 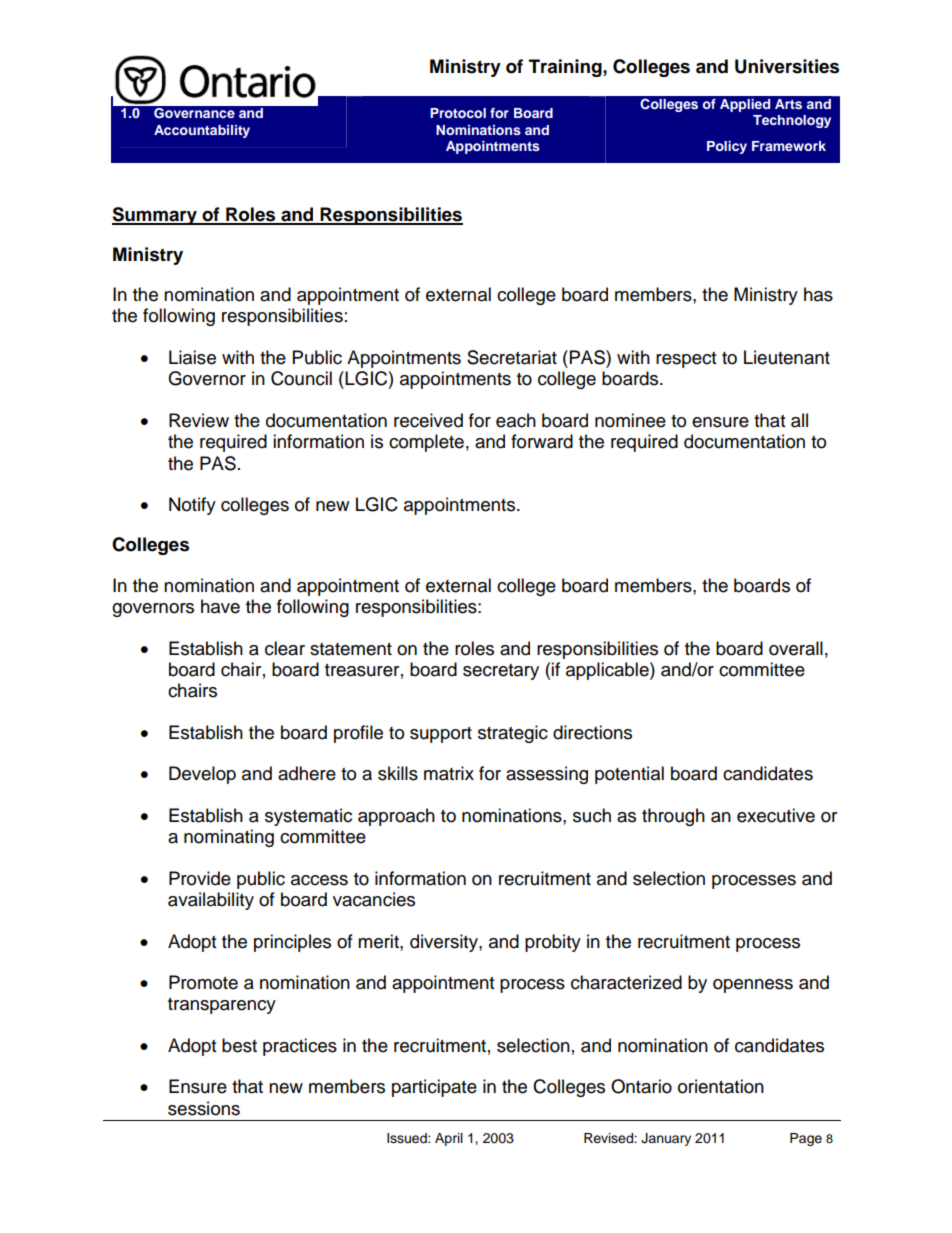 What do you see at coordinates (686, 360) in the screenshot?
I see `respect` at bounding box center [686, 360].
